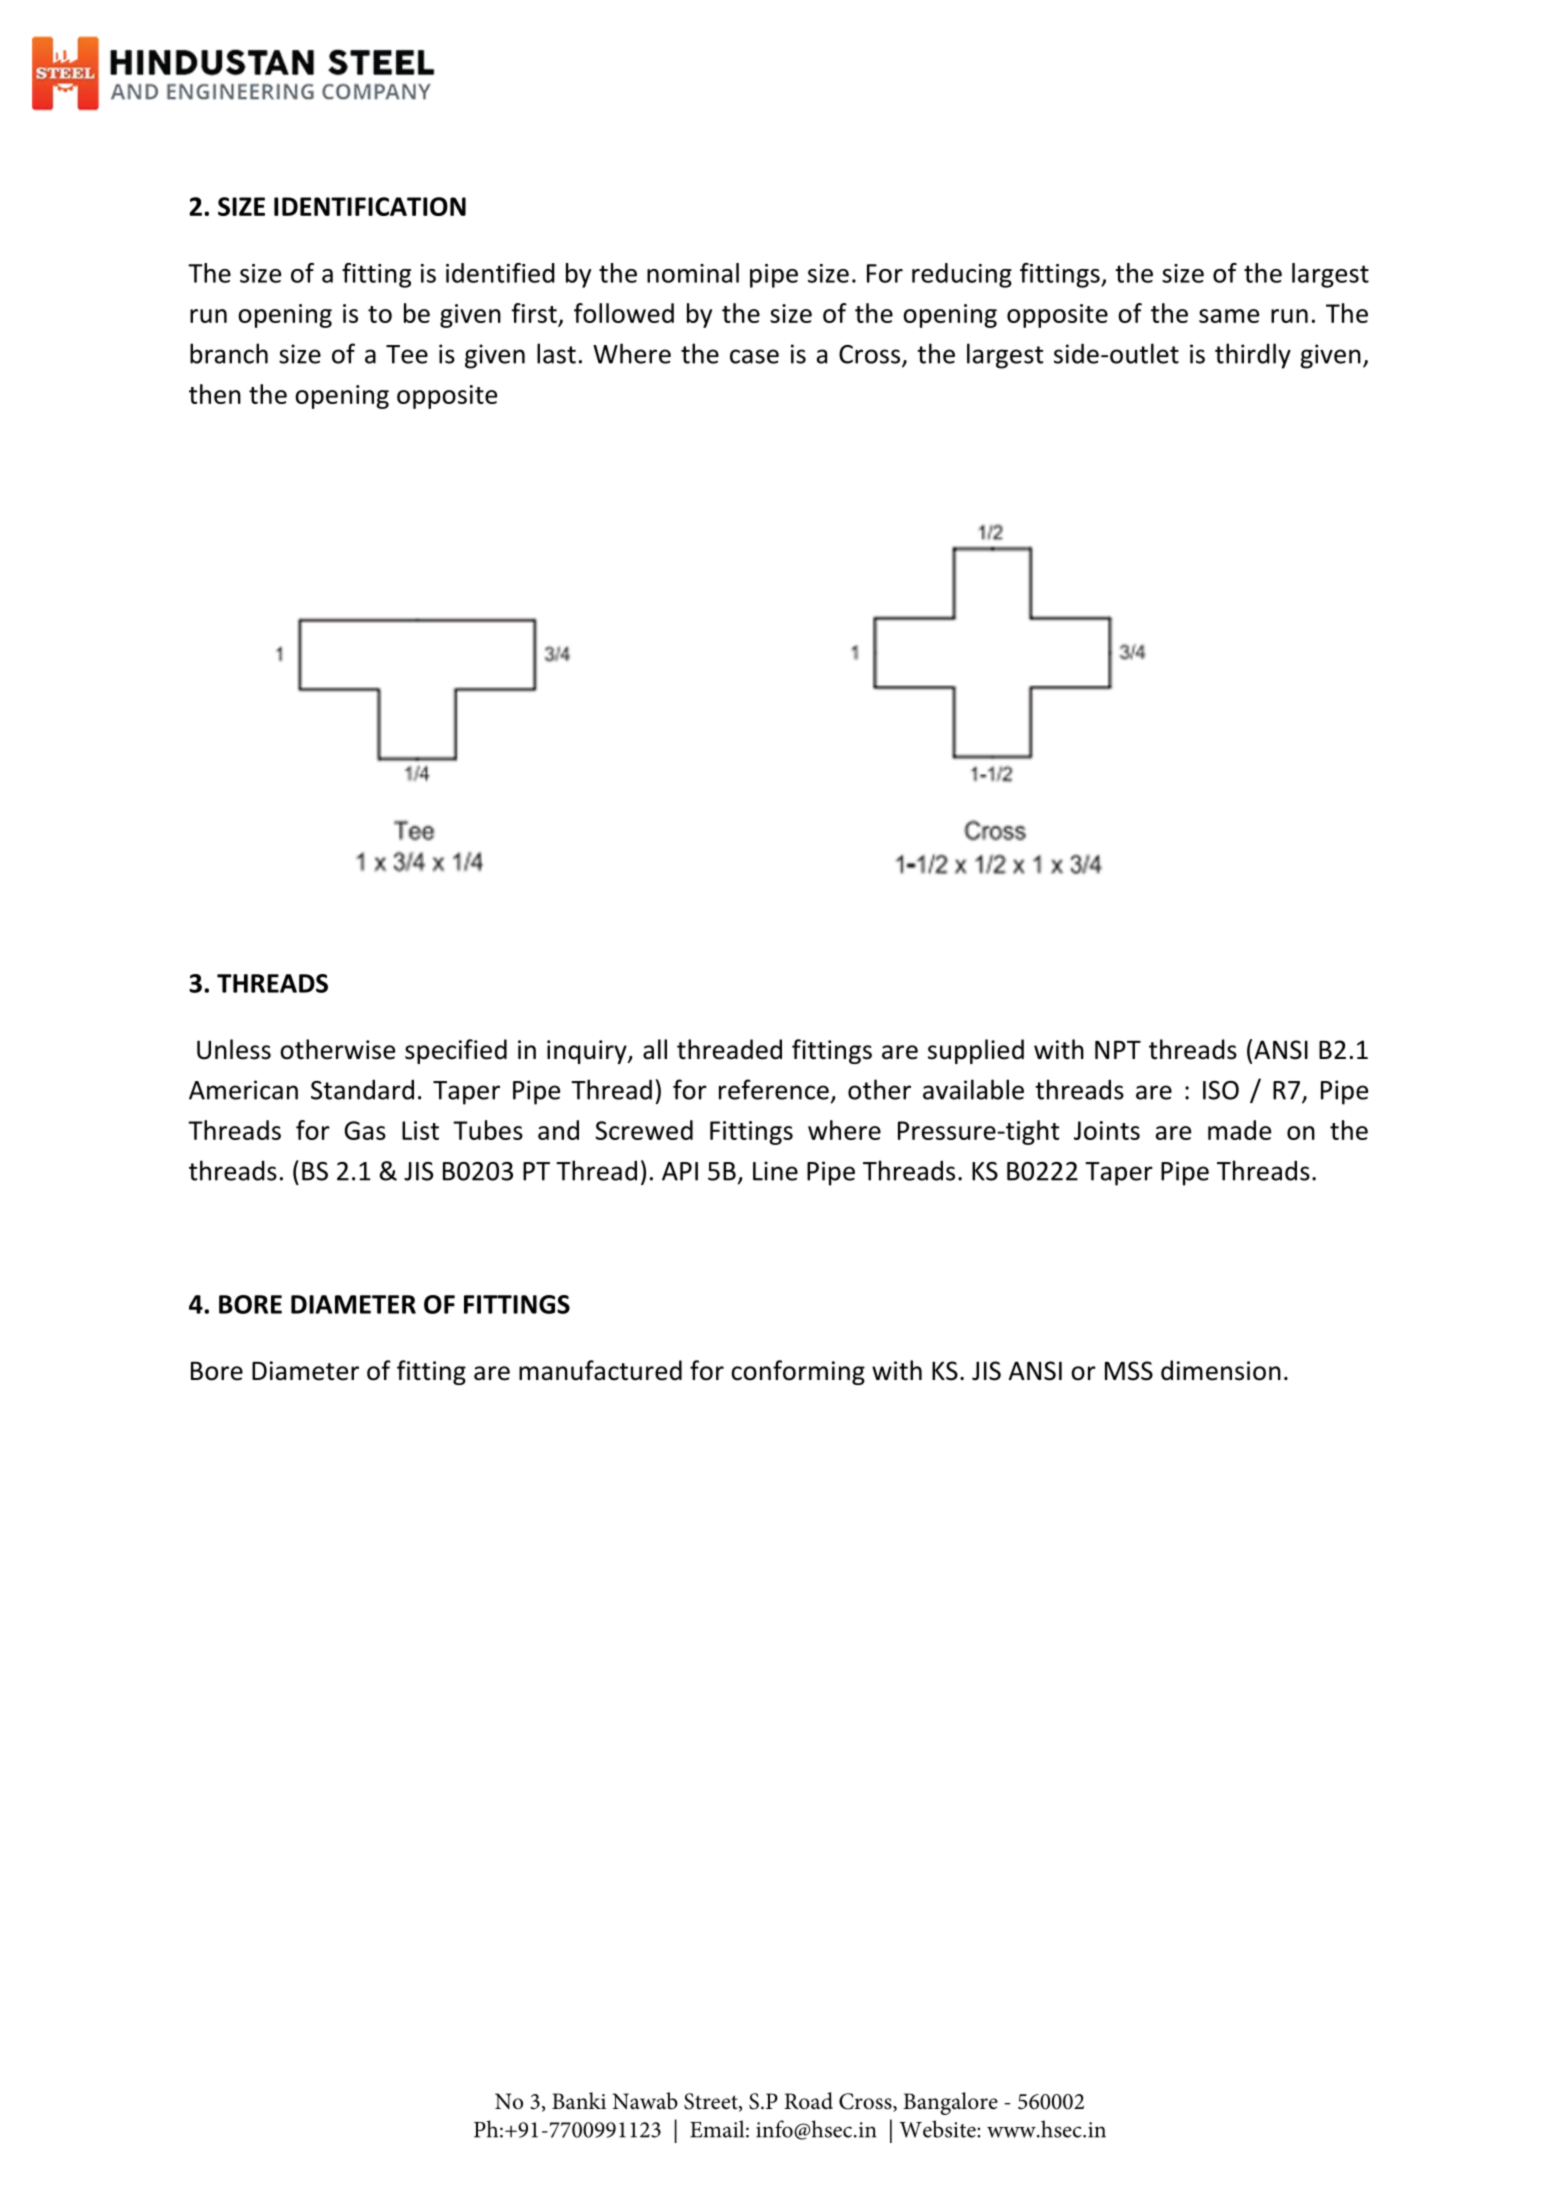  I want to click on IDENTIFICATION, so click(370, 206).
